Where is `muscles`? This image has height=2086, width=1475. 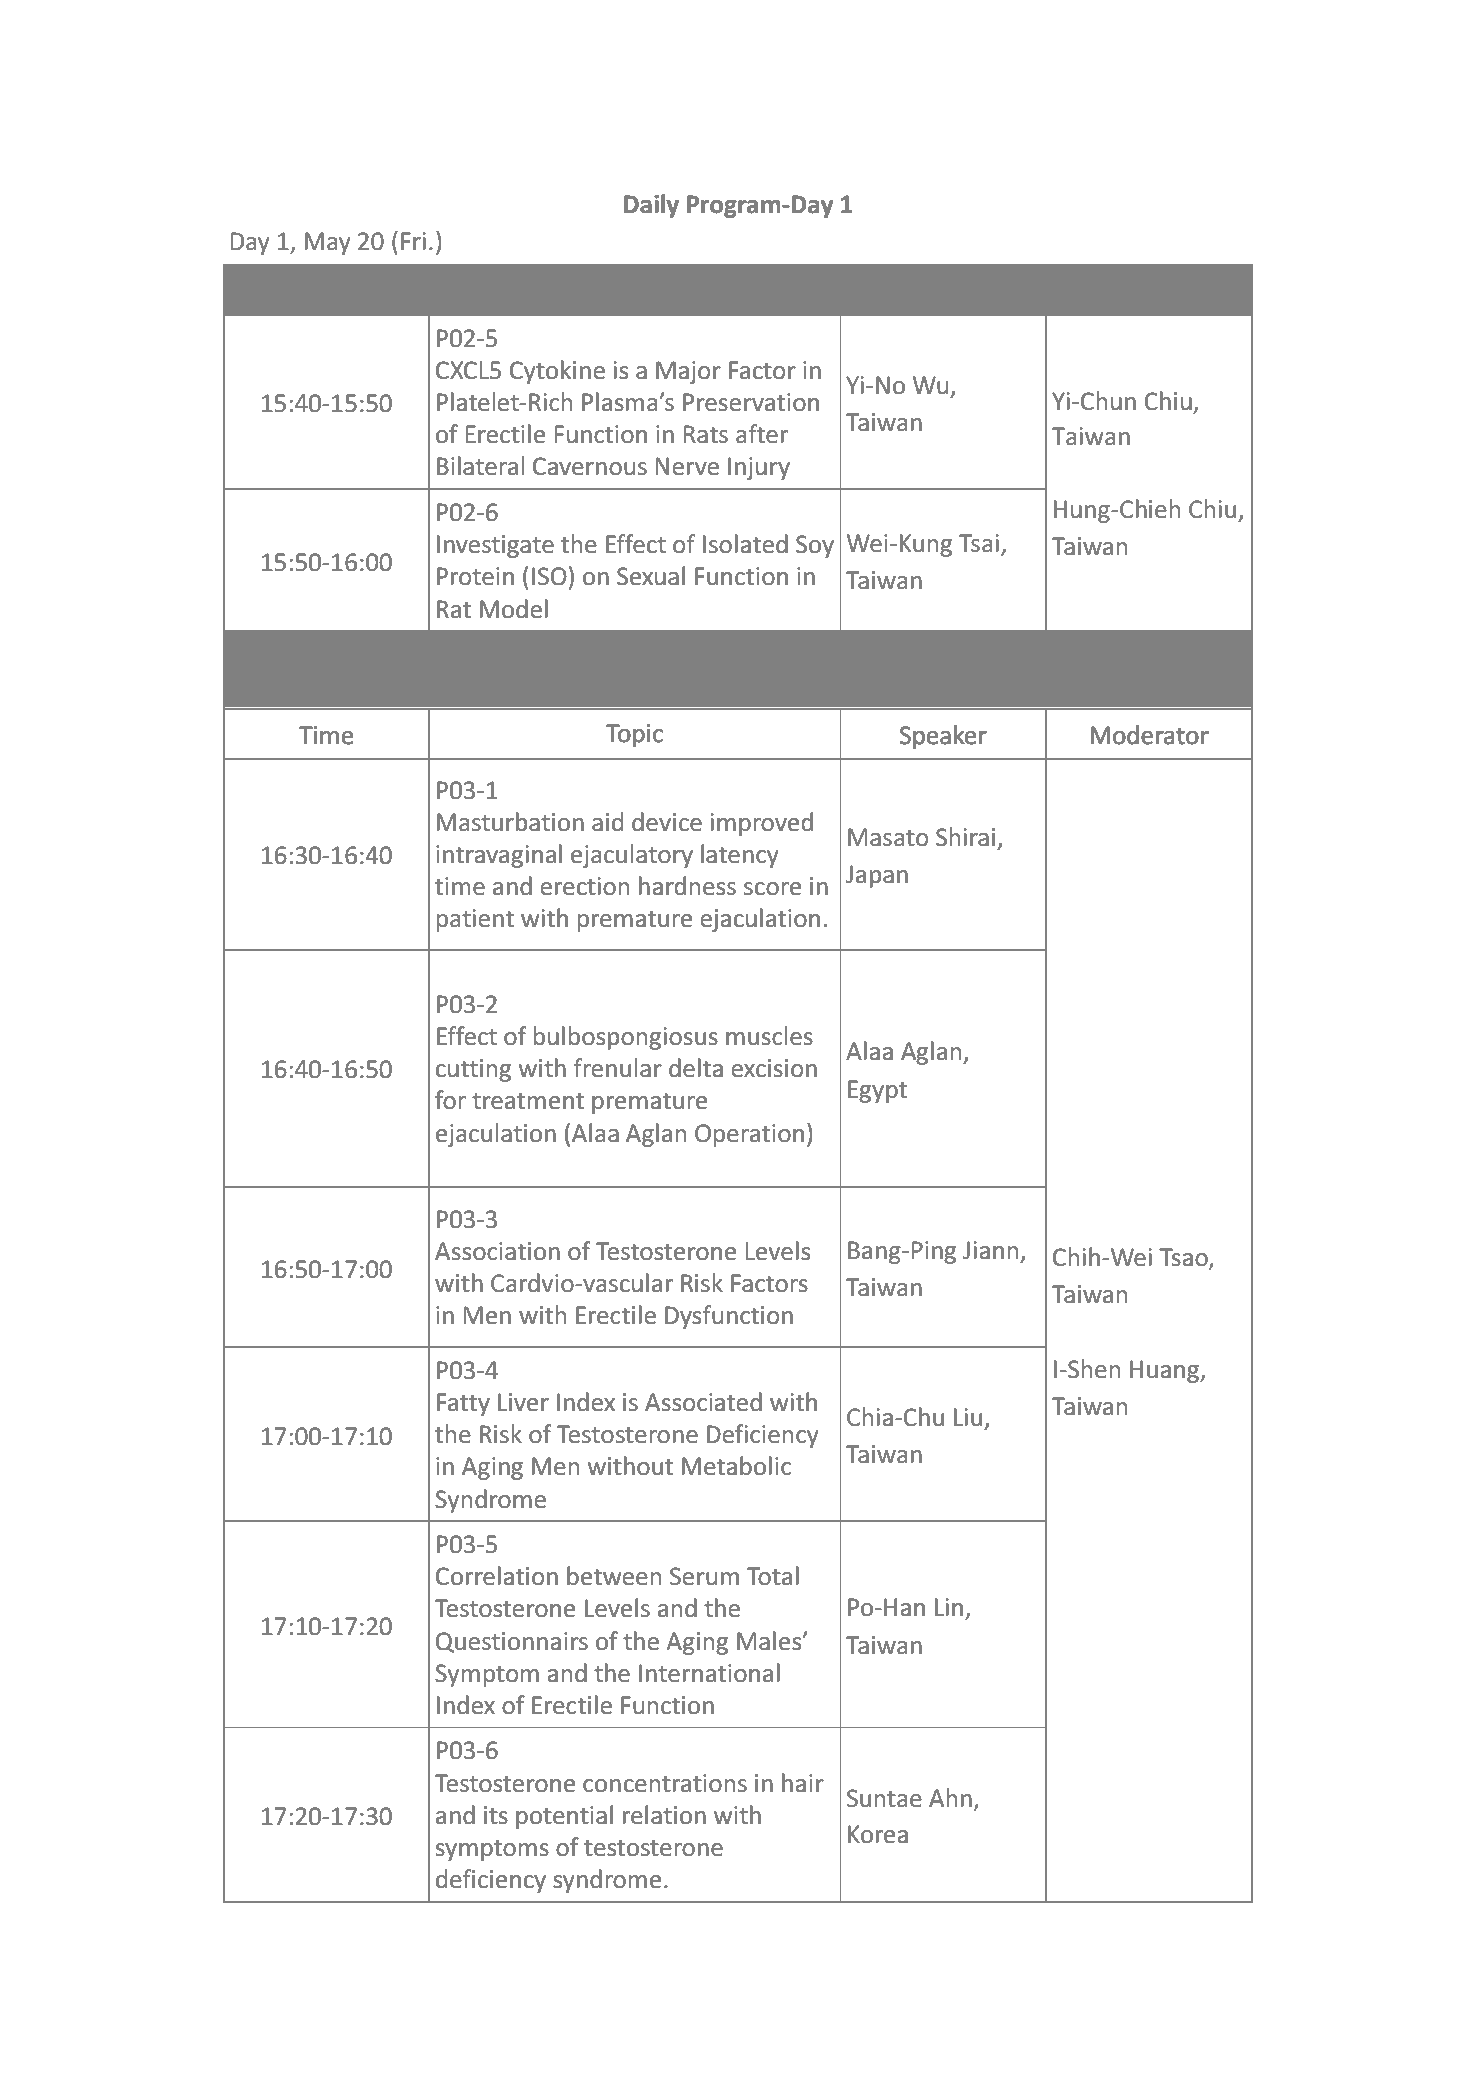
muscles is located at coordinates (769, 1036).
